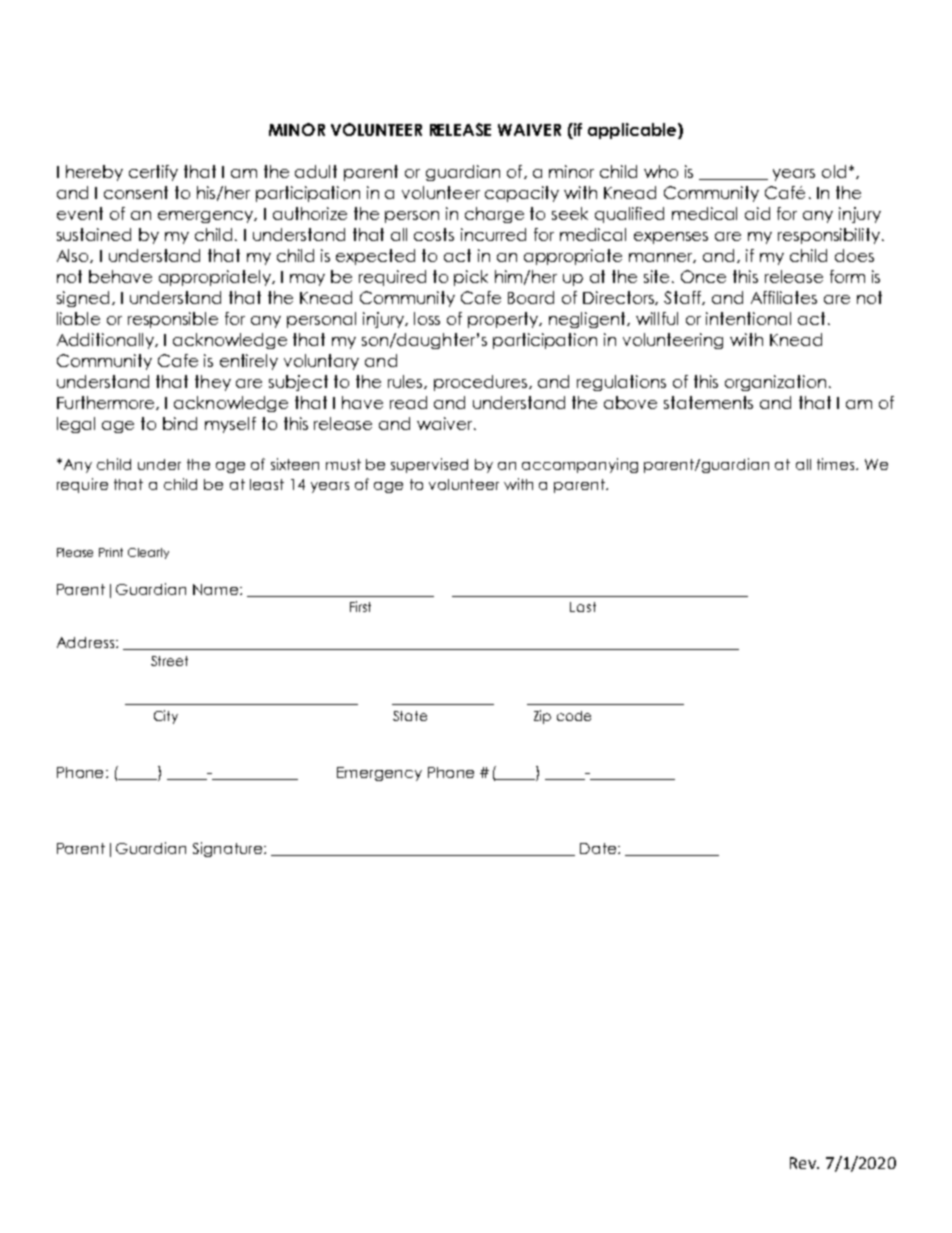 The height and width of the screenshot is (1233, 952). I want to click on Signature, so click(229, 849).
